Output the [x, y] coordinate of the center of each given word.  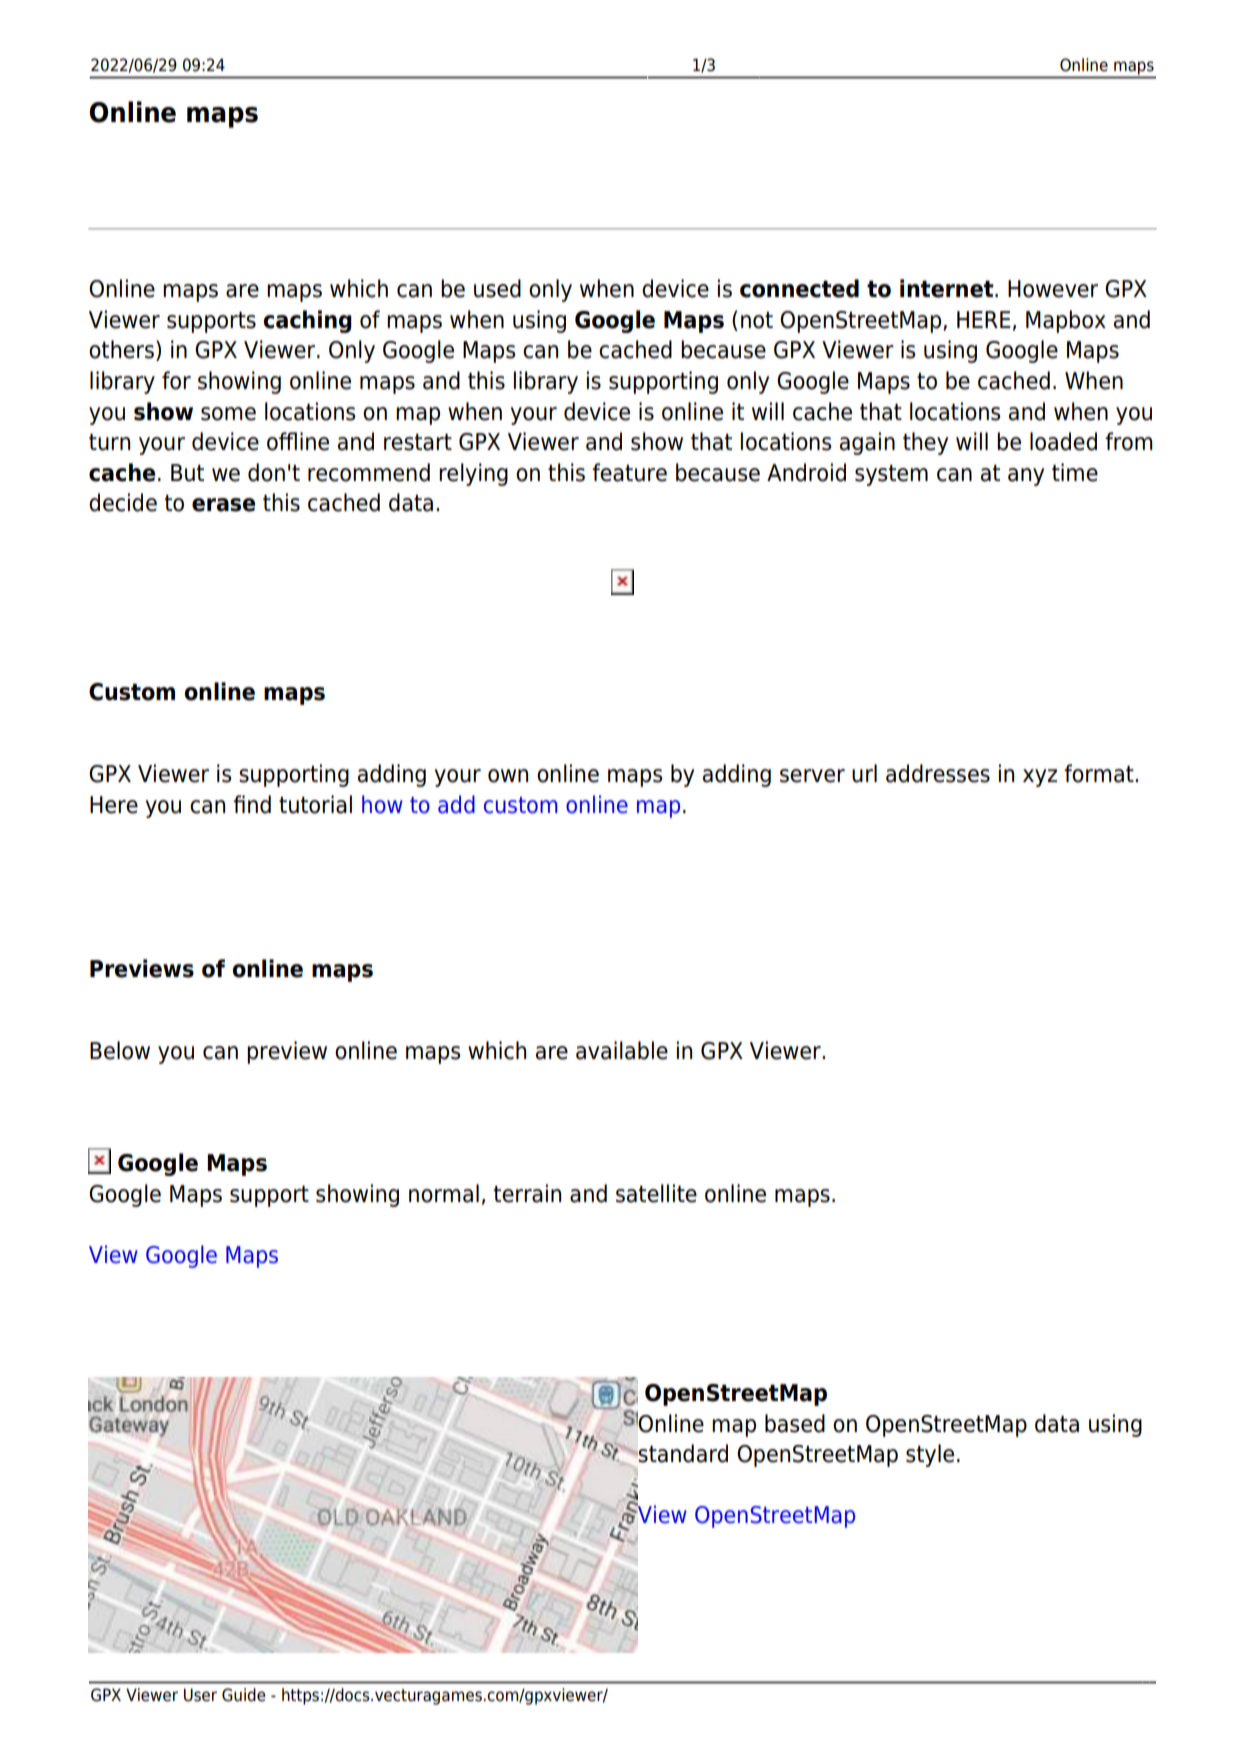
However [1053, 289]
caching [307, 321]
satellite [656, 1193]
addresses [938, 773]
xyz [1040, 778]
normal [444, 1193]
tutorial [315, 804]
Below [120, 1050]
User [200, 1695]
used [497, 288]
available [622, 1050]
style [930, 1455]
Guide [244, 1695]
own [508, 776]
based [795, 1423]
